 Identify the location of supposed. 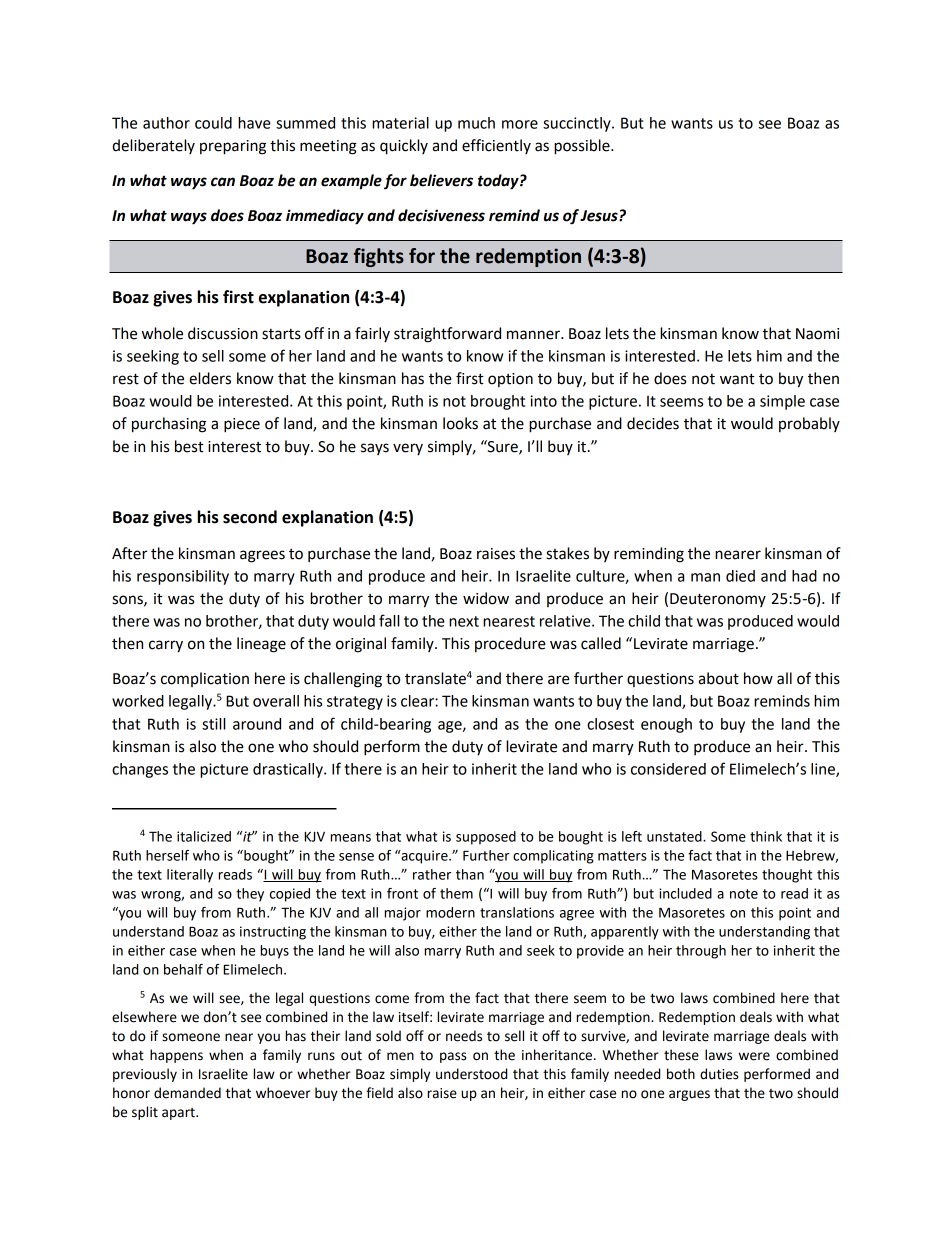
(486, 838).
